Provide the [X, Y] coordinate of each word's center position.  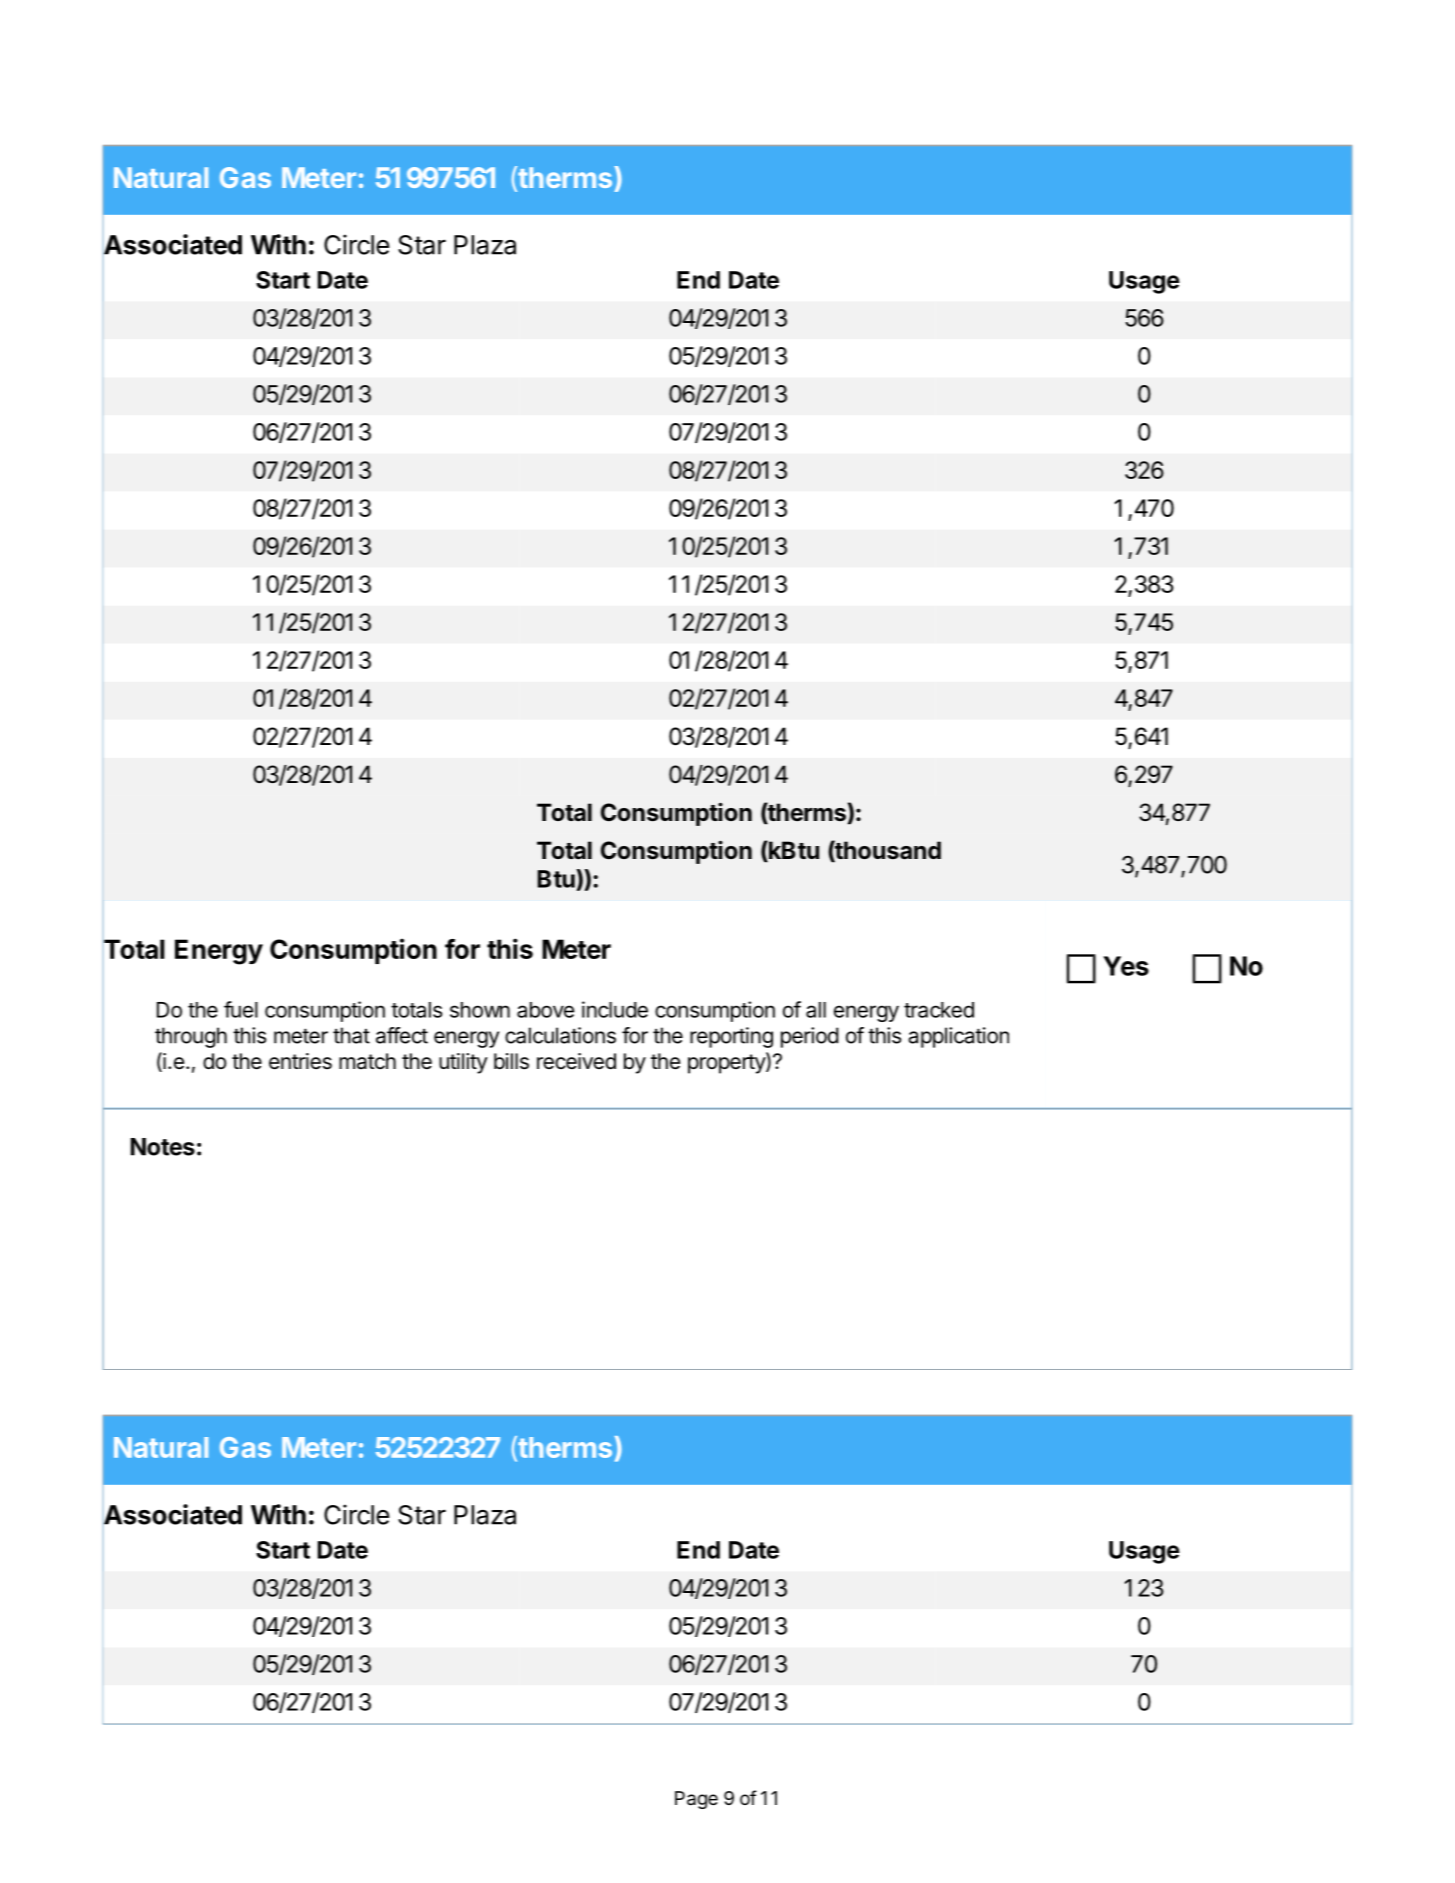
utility [463, 1063]
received [576, 1061]
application [958, 1037]
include [615, 1009]
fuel [241, 1009]
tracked [939, 1010]
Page [696, 1800]
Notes [163, 1147]
